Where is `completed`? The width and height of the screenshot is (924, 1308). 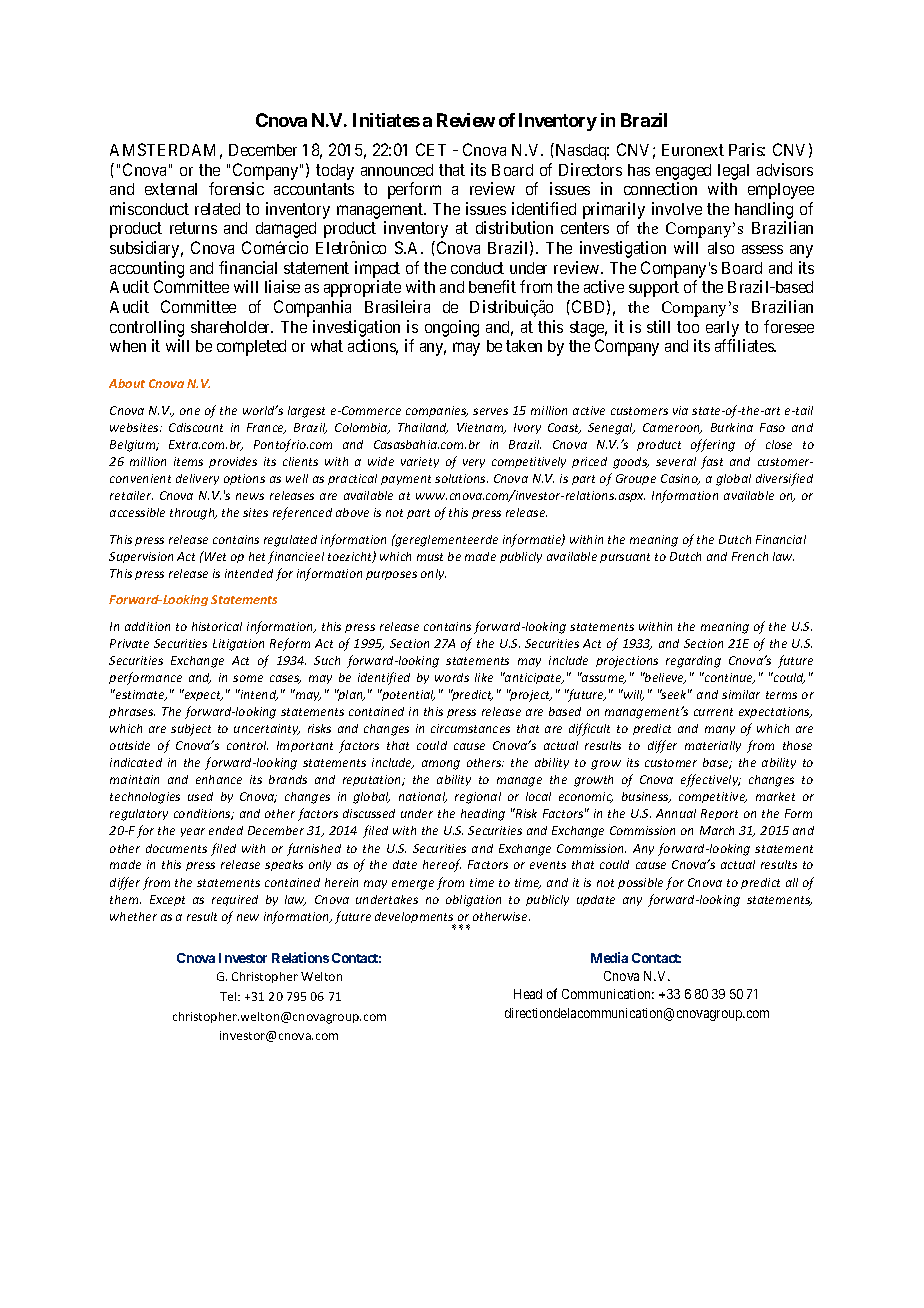 completed is located at coordinates (251, 348).
